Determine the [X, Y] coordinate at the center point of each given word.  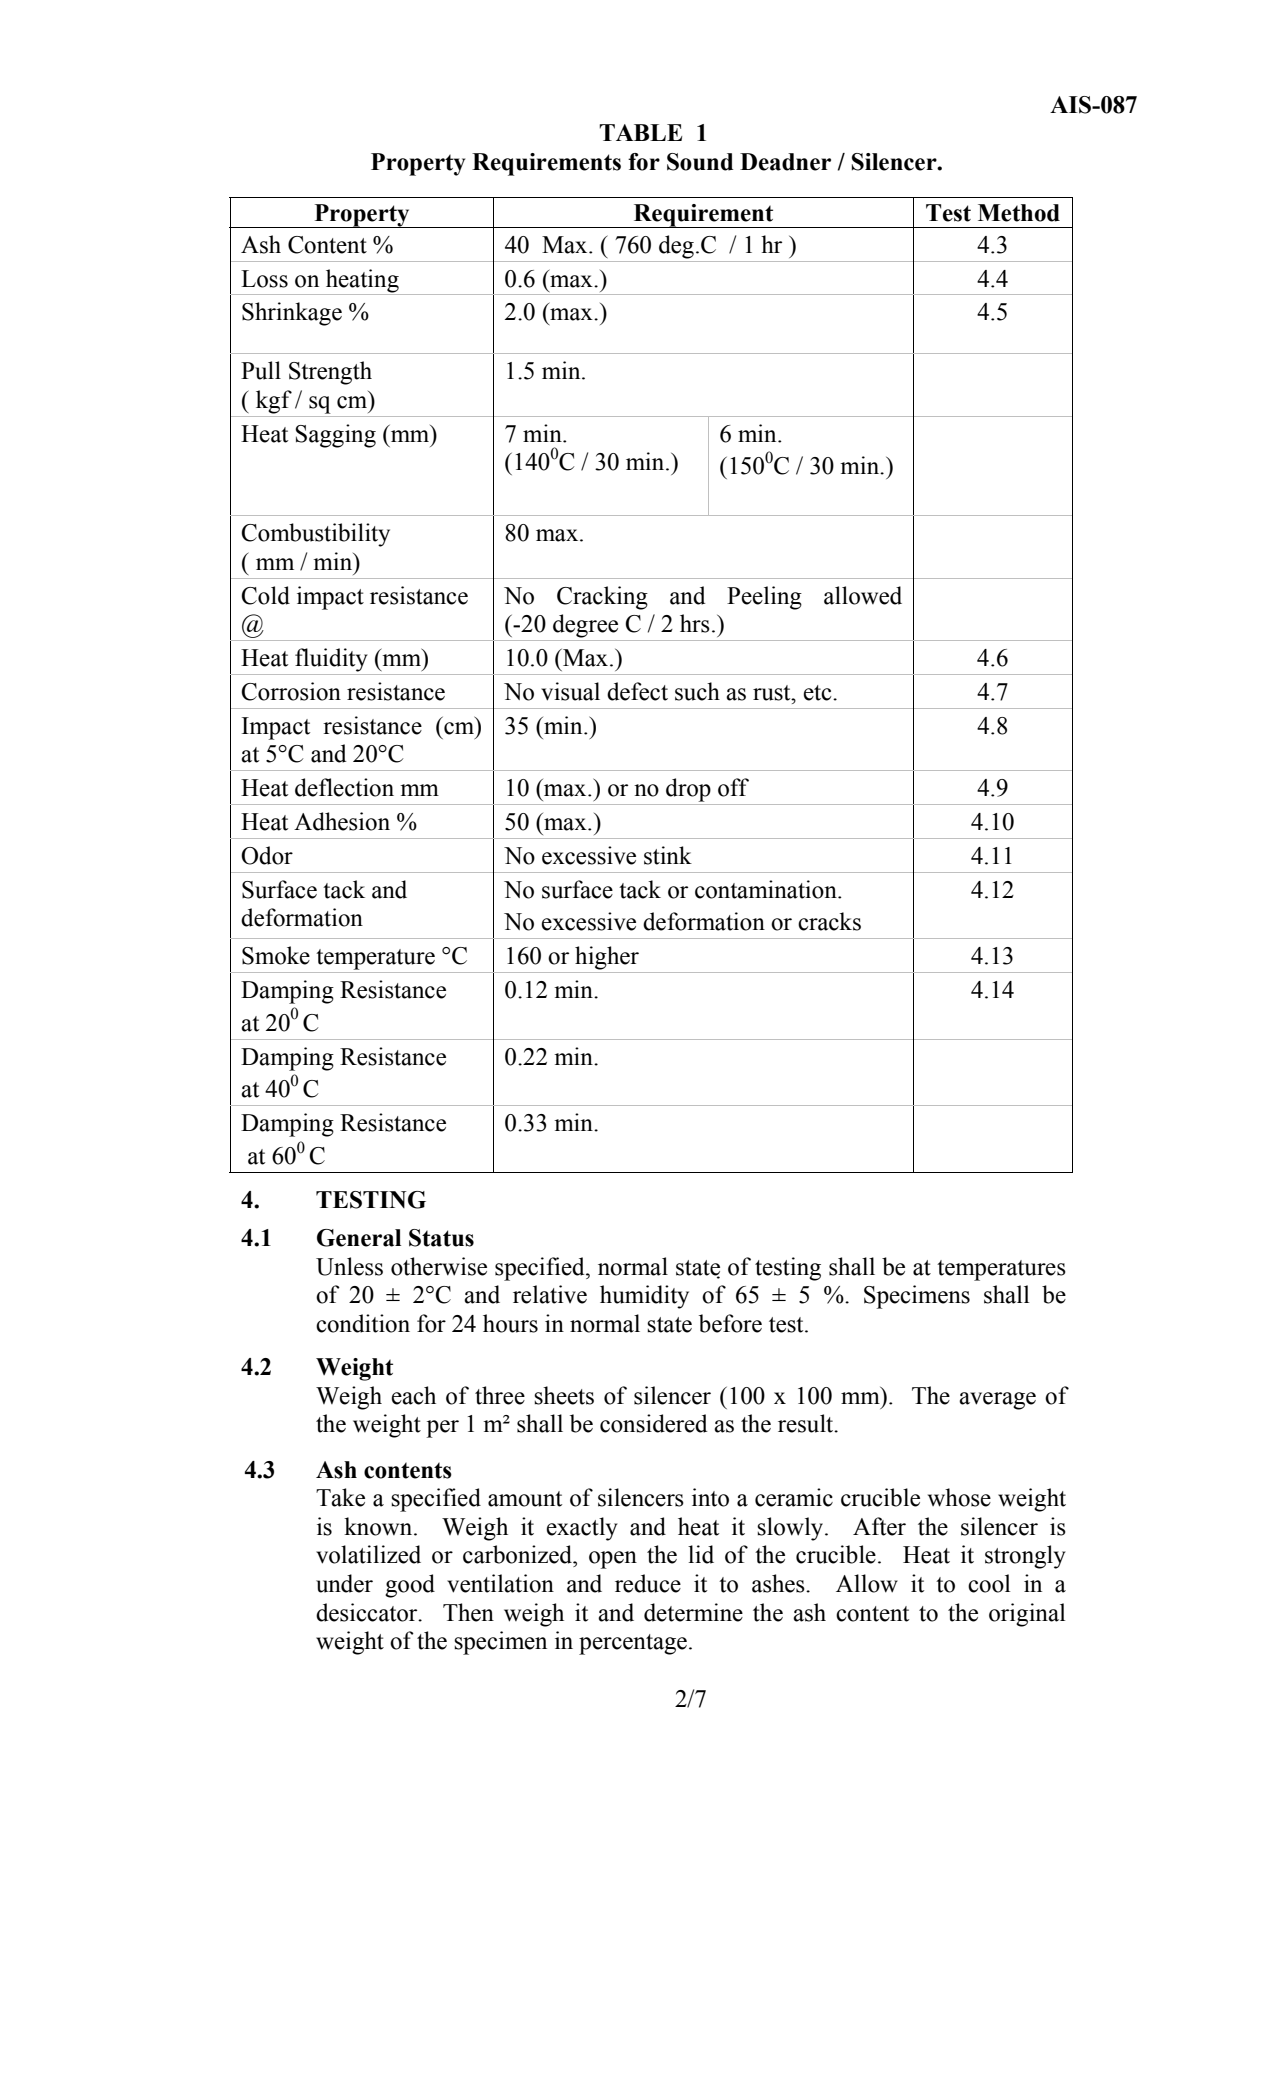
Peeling [764, 598]
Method [1019, 213]
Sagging [335, 436]
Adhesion [342, 821]
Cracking [602, 598]
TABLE [640, 132]
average [997, 1401]
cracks [829, 921]
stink [668, 855]
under [344, 1583]
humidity [644, 1297]
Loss [264, 279]
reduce [648, 1583]
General [359, 1238]
